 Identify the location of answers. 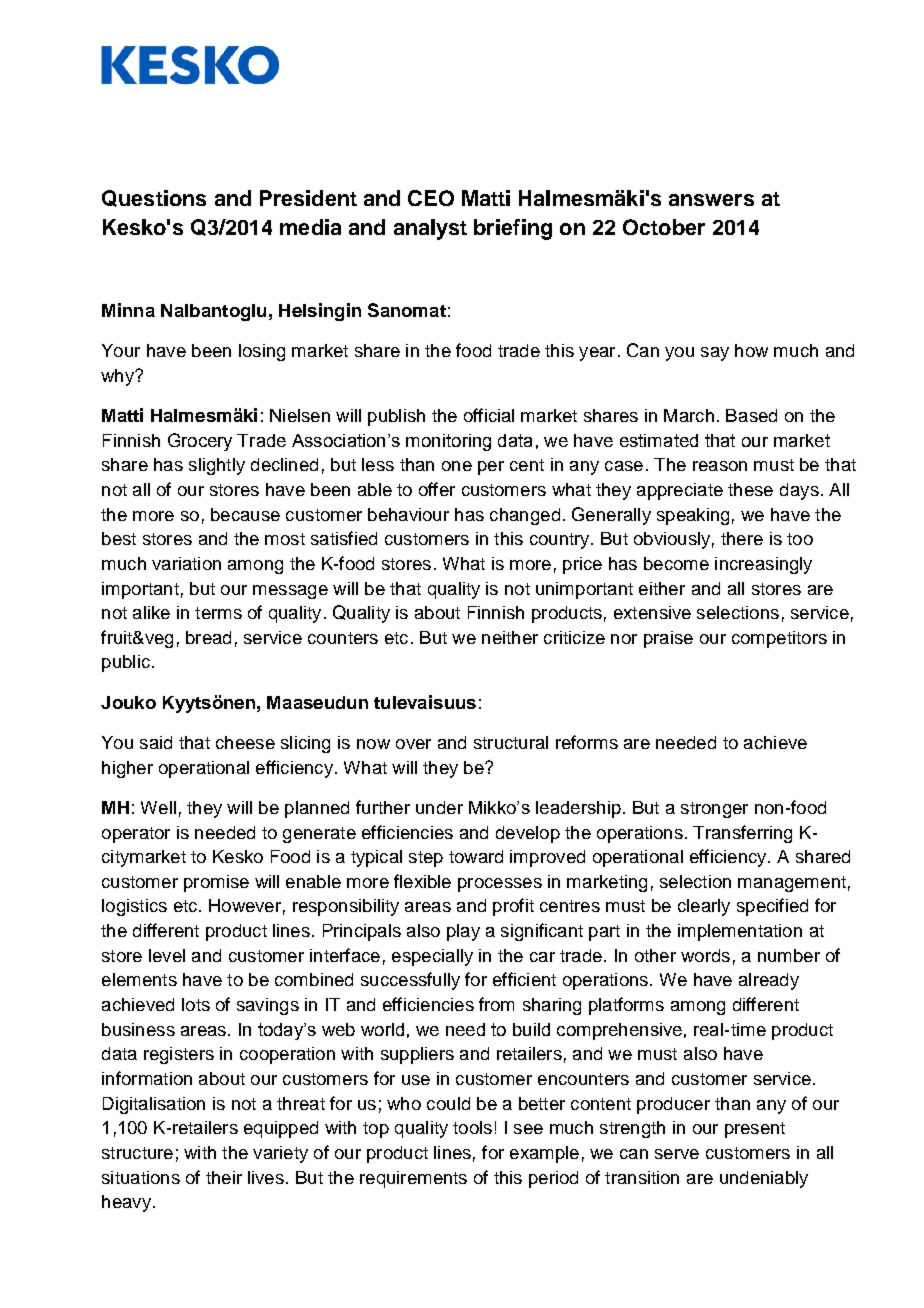
(711, 200).
